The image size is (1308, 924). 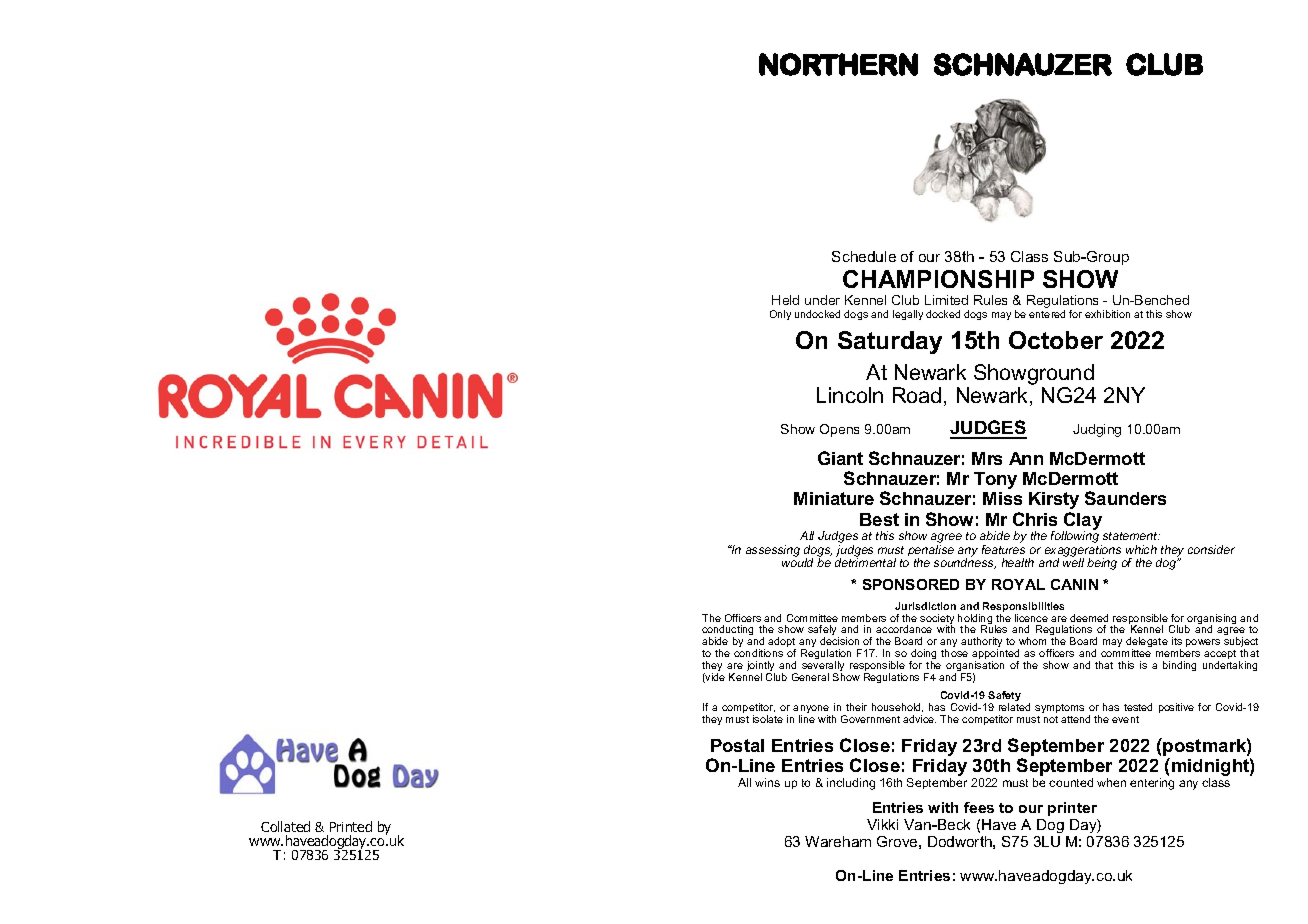 What do you see at coordinates (767, 782) in the screenshot?
I see `wins` at bounding box center [767, 782].
